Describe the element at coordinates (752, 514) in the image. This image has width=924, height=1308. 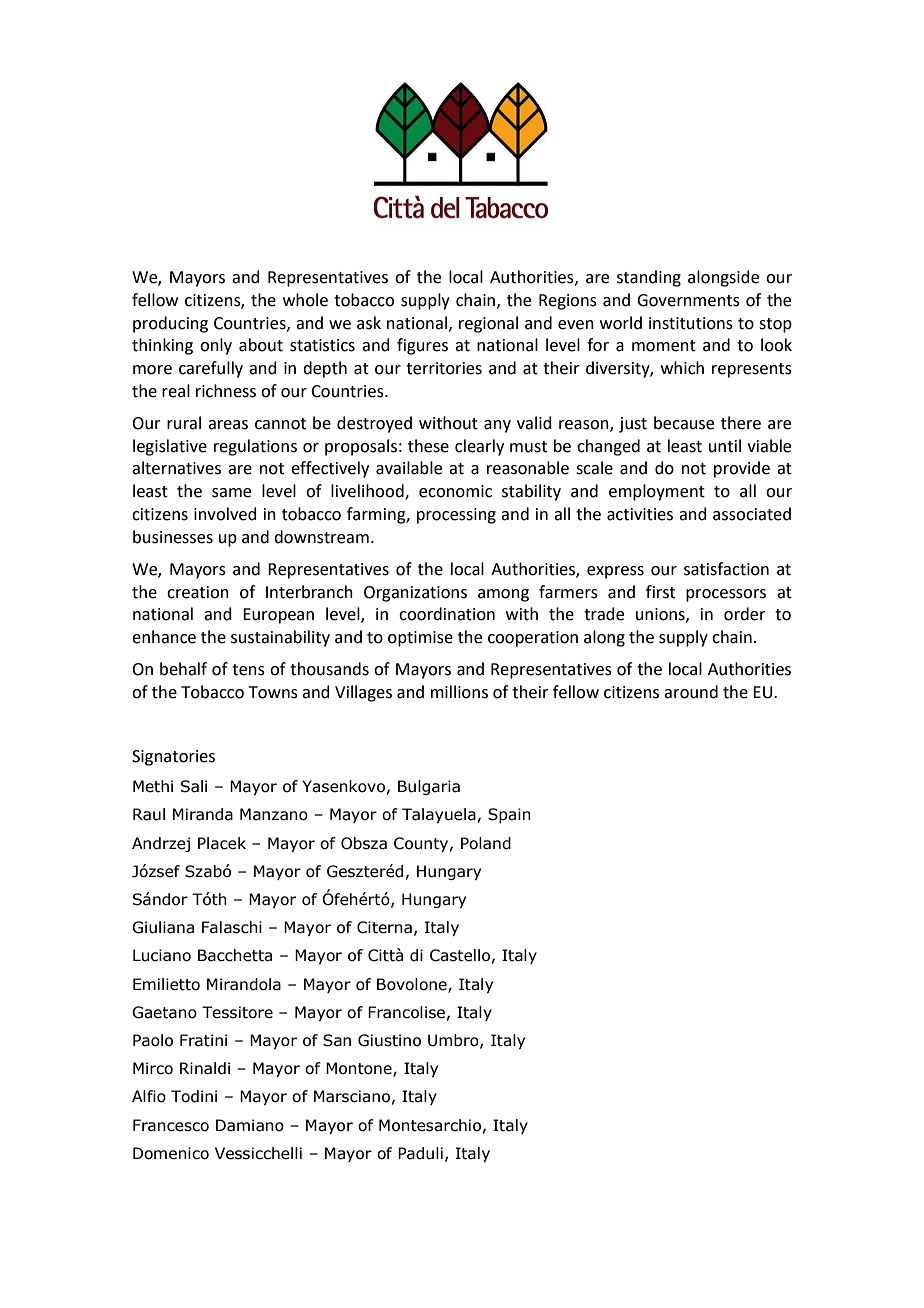
I see `associated` at that location.
